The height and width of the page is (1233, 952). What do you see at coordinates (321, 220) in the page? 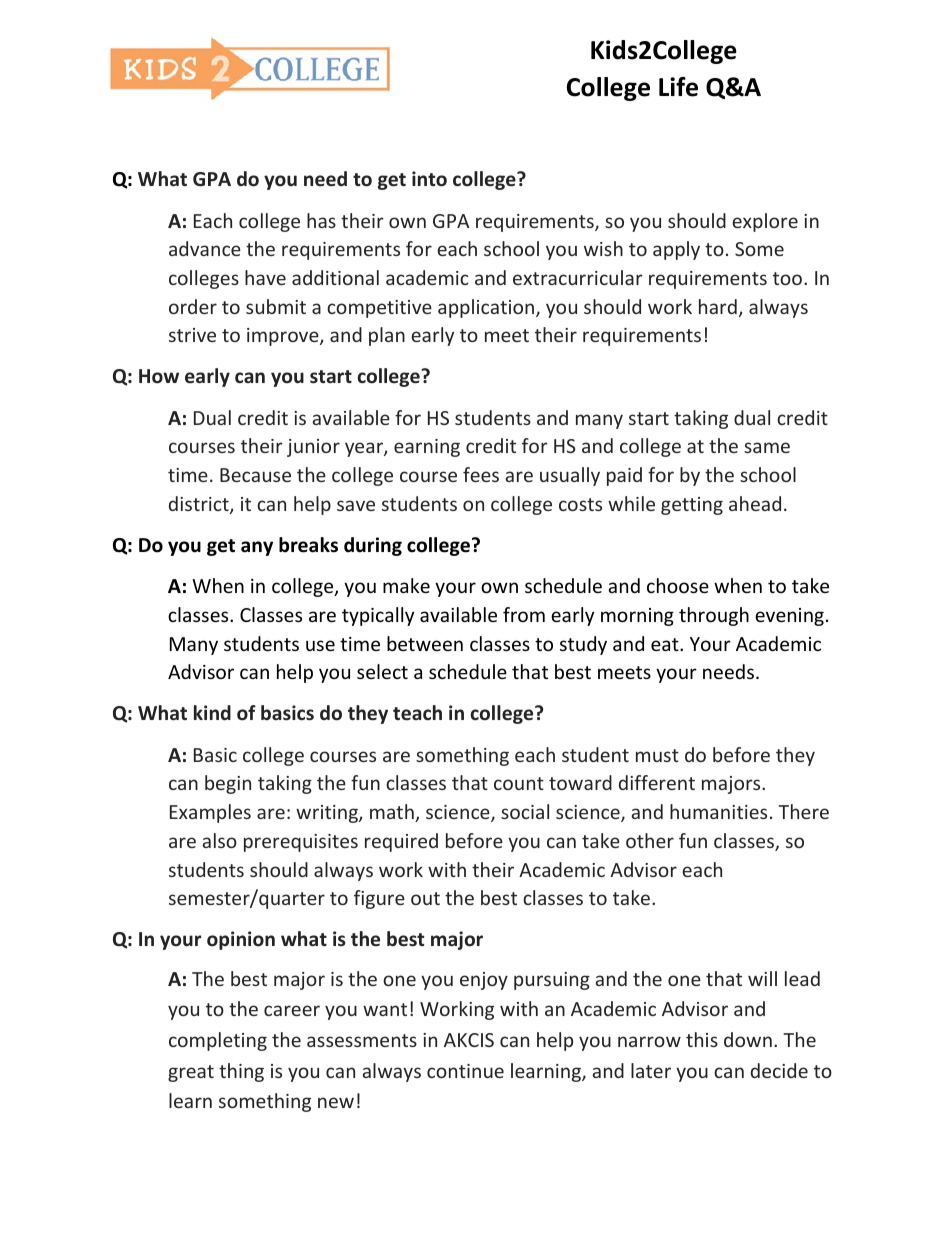
I see `has` at bounding box center [321, 220].
